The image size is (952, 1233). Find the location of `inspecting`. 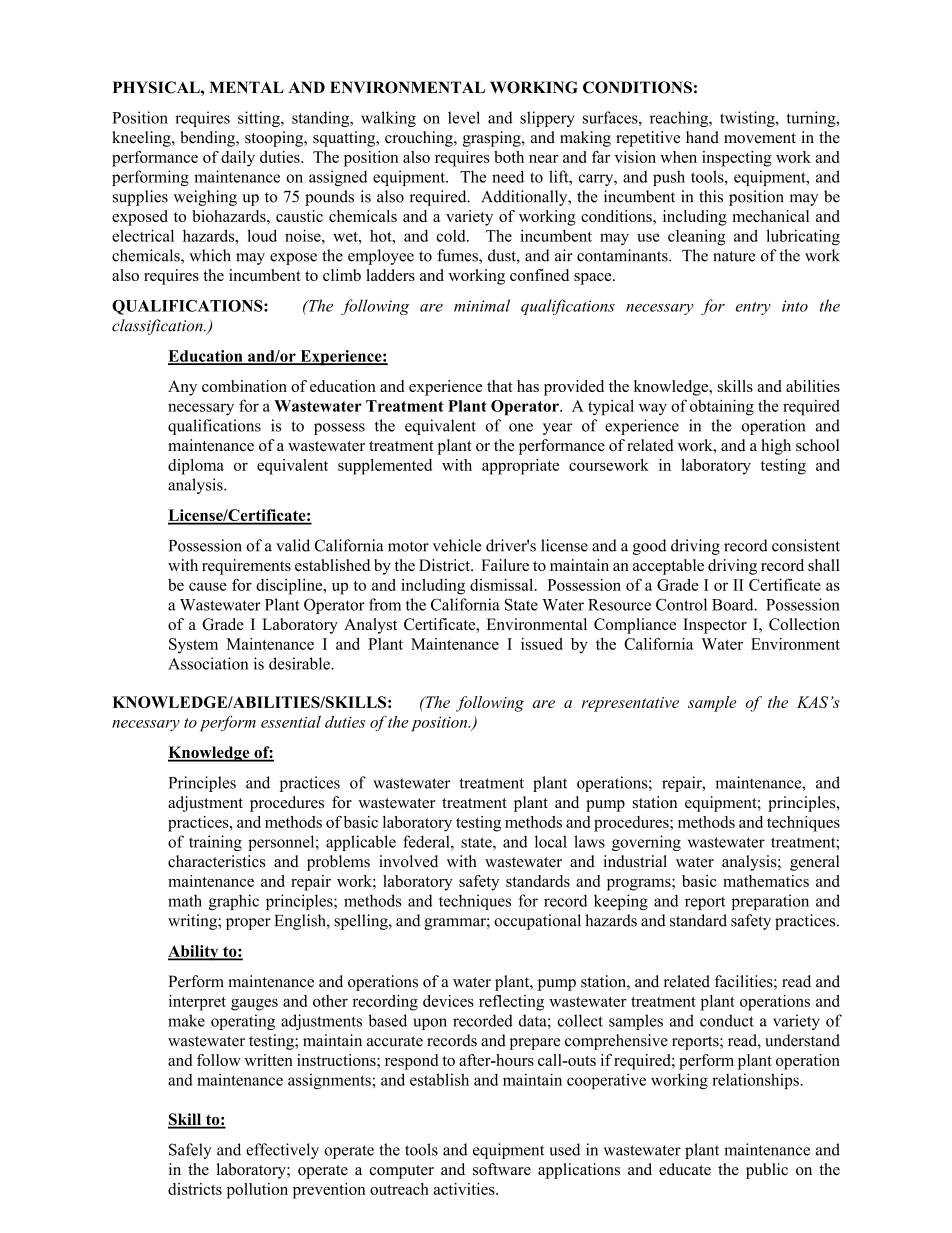

inspecting is located at coordinates (737, 159).
